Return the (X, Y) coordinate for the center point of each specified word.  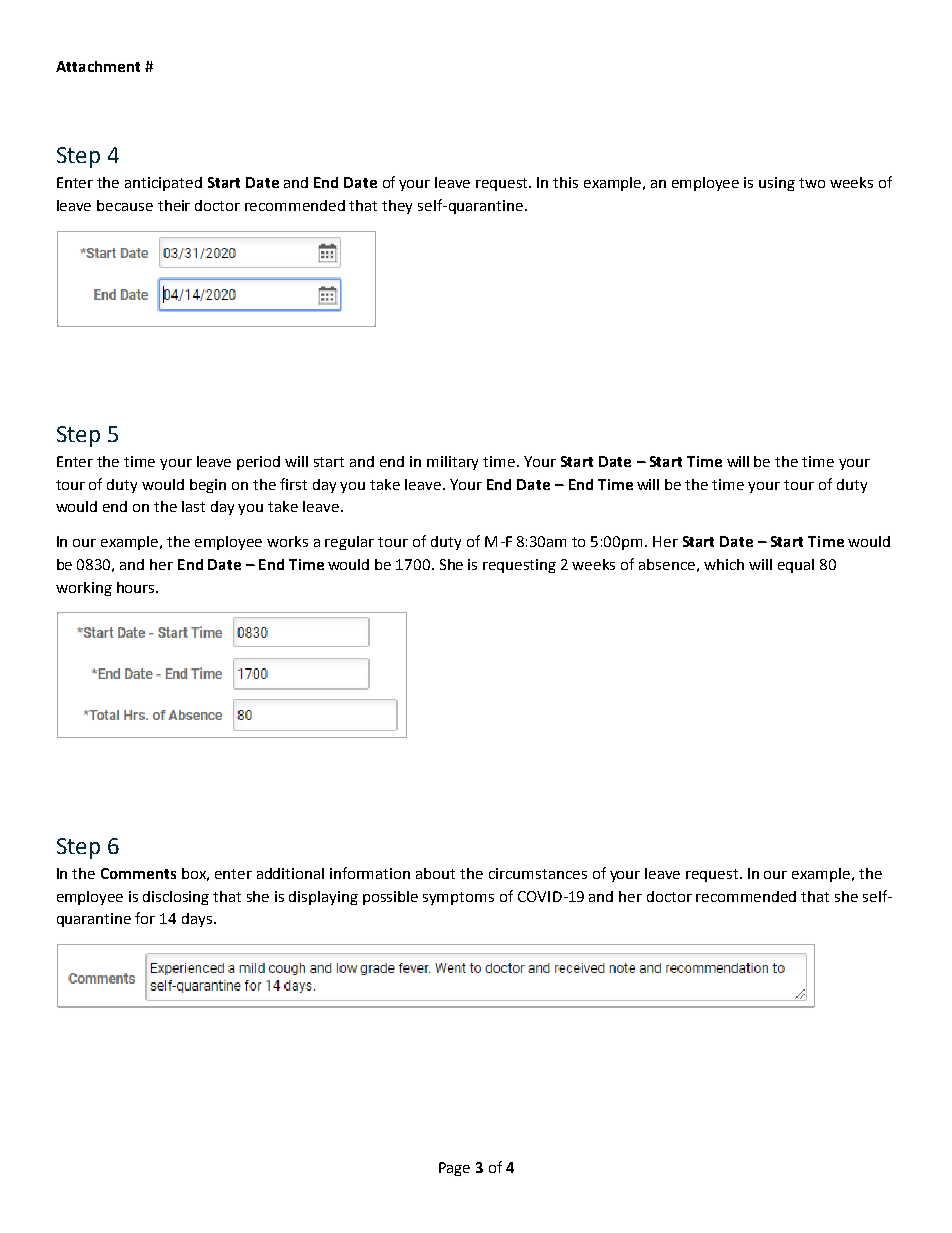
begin (208, 486)
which (724, 564)
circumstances (538, 873)
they (397, 207)
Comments (138, 873)
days (198, 920)
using (777, 184)
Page (454, 1169)
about (435, 873)
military (452, 463)
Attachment (98, 66)
